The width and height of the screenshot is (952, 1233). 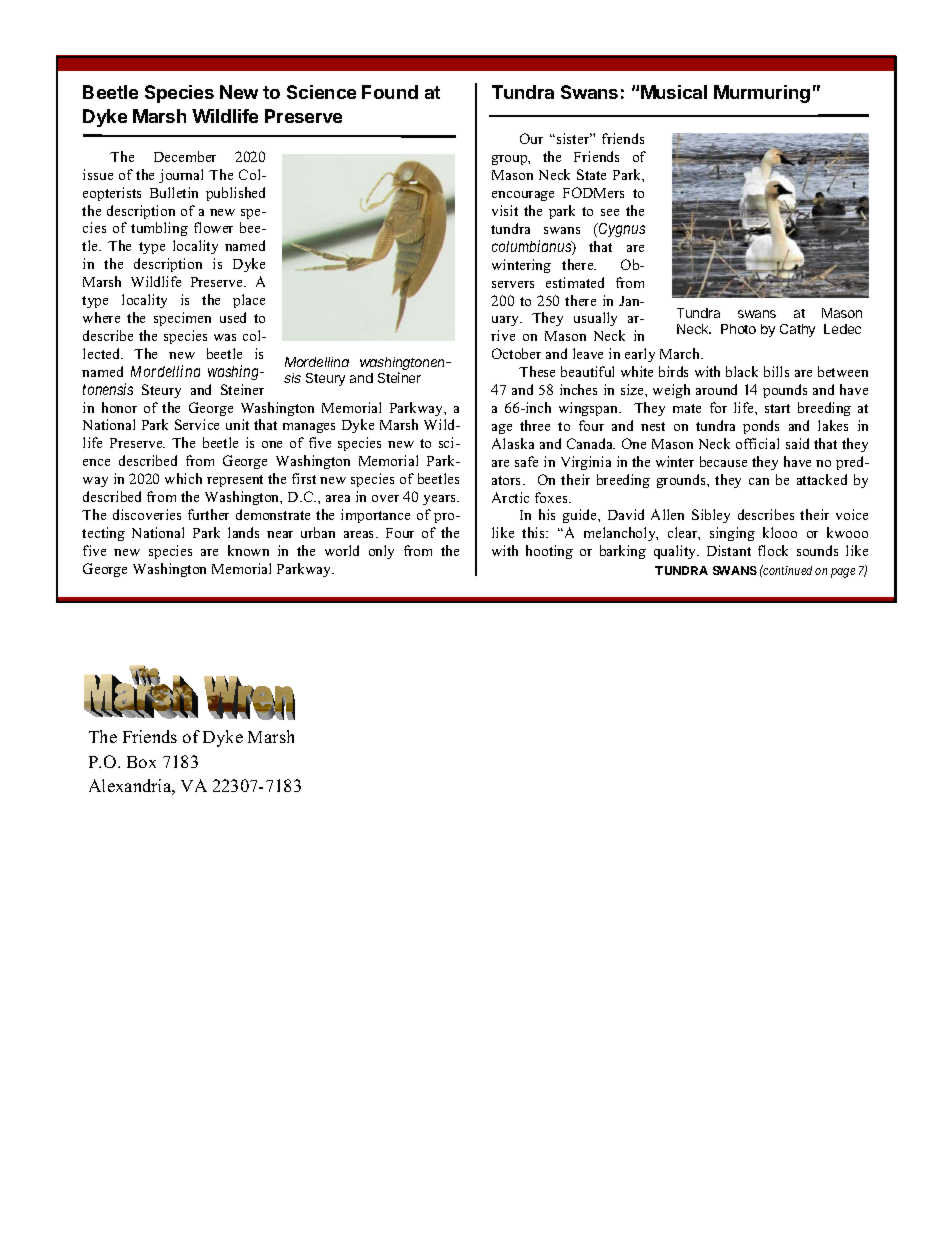 What do you see at coordinates (249, 301) in the screenshot?
I see `place` at bounding box center [249, 301].
